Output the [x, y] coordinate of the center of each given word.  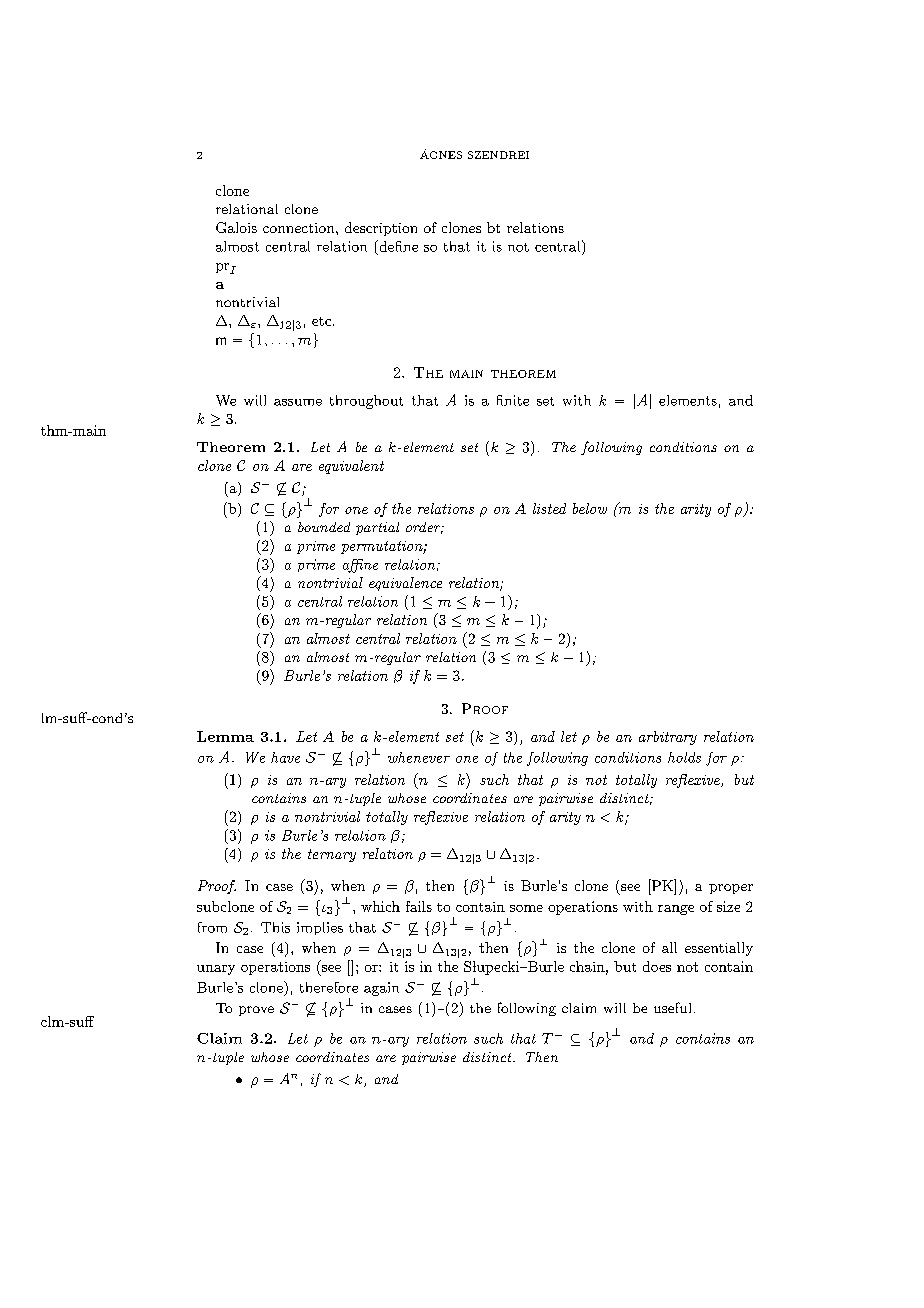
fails [419, 906]
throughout [366, 402]
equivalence [405, 584]
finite [513, 400]
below [590, 508]
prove [256, 1011]
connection [300, 228]
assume [298, 402]
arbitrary [668, 738]
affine [360, 566]
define [397, 246]
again [381, 989]
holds [684, 757]
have [285, 757]
